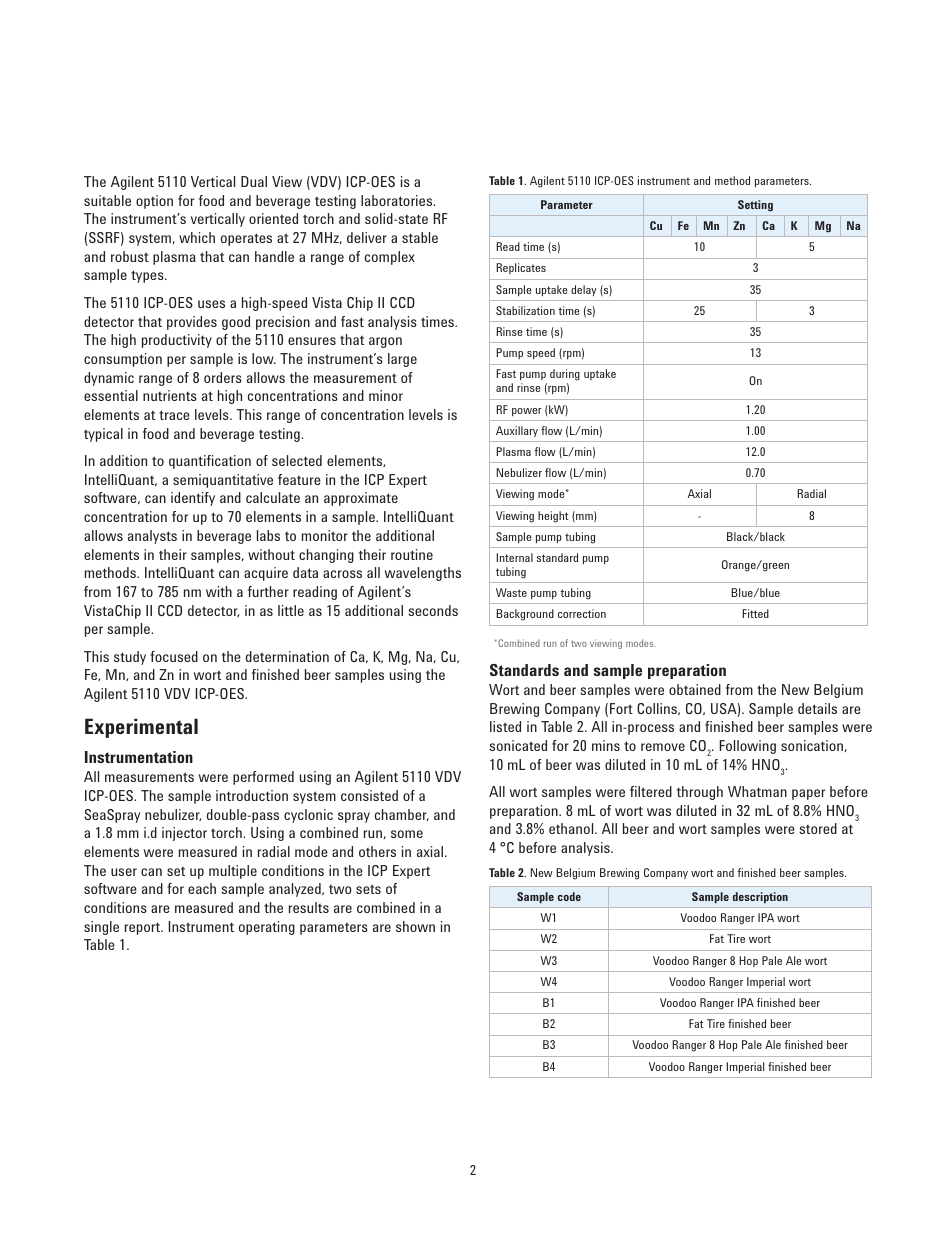 The width and height of the document is (952, 1233). Describe the element at coordinates (415, 926) in the document. I see `shown` at that location.
